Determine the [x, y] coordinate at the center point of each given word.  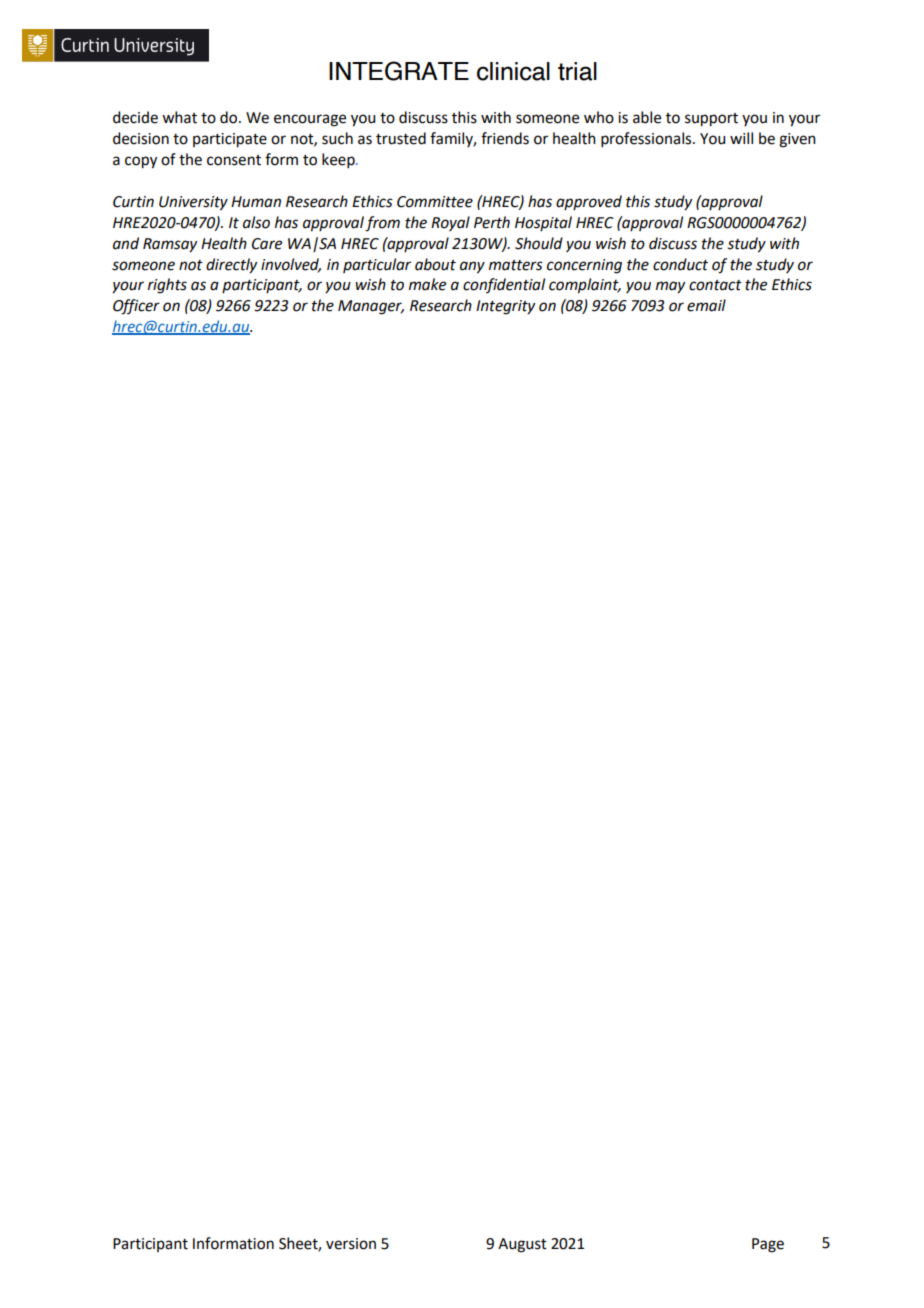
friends [505, 138]
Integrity [505, 307]
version [351, 1244]
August [522, 1245]
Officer [136, 307]
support [711, 120]
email [706, 305]
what [179, 117]
